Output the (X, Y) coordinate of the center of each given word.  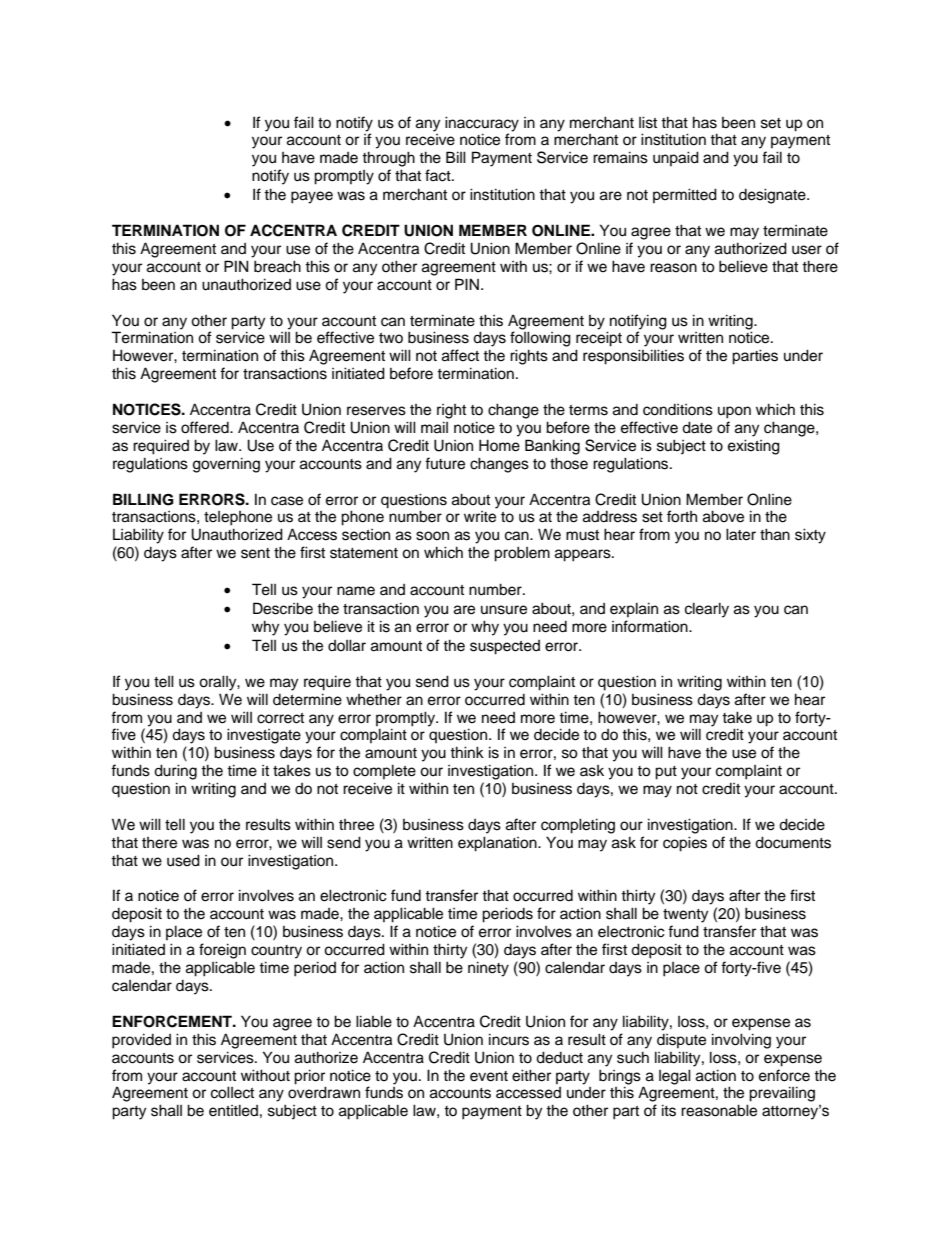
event (489, 1076)
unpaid (676, 158)
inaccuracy (482, 124)
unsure (504, 610)
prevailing (782, 1094)
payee (312, 197)
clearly (707, 610)
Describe (283, 608)
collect (232, 1092)
